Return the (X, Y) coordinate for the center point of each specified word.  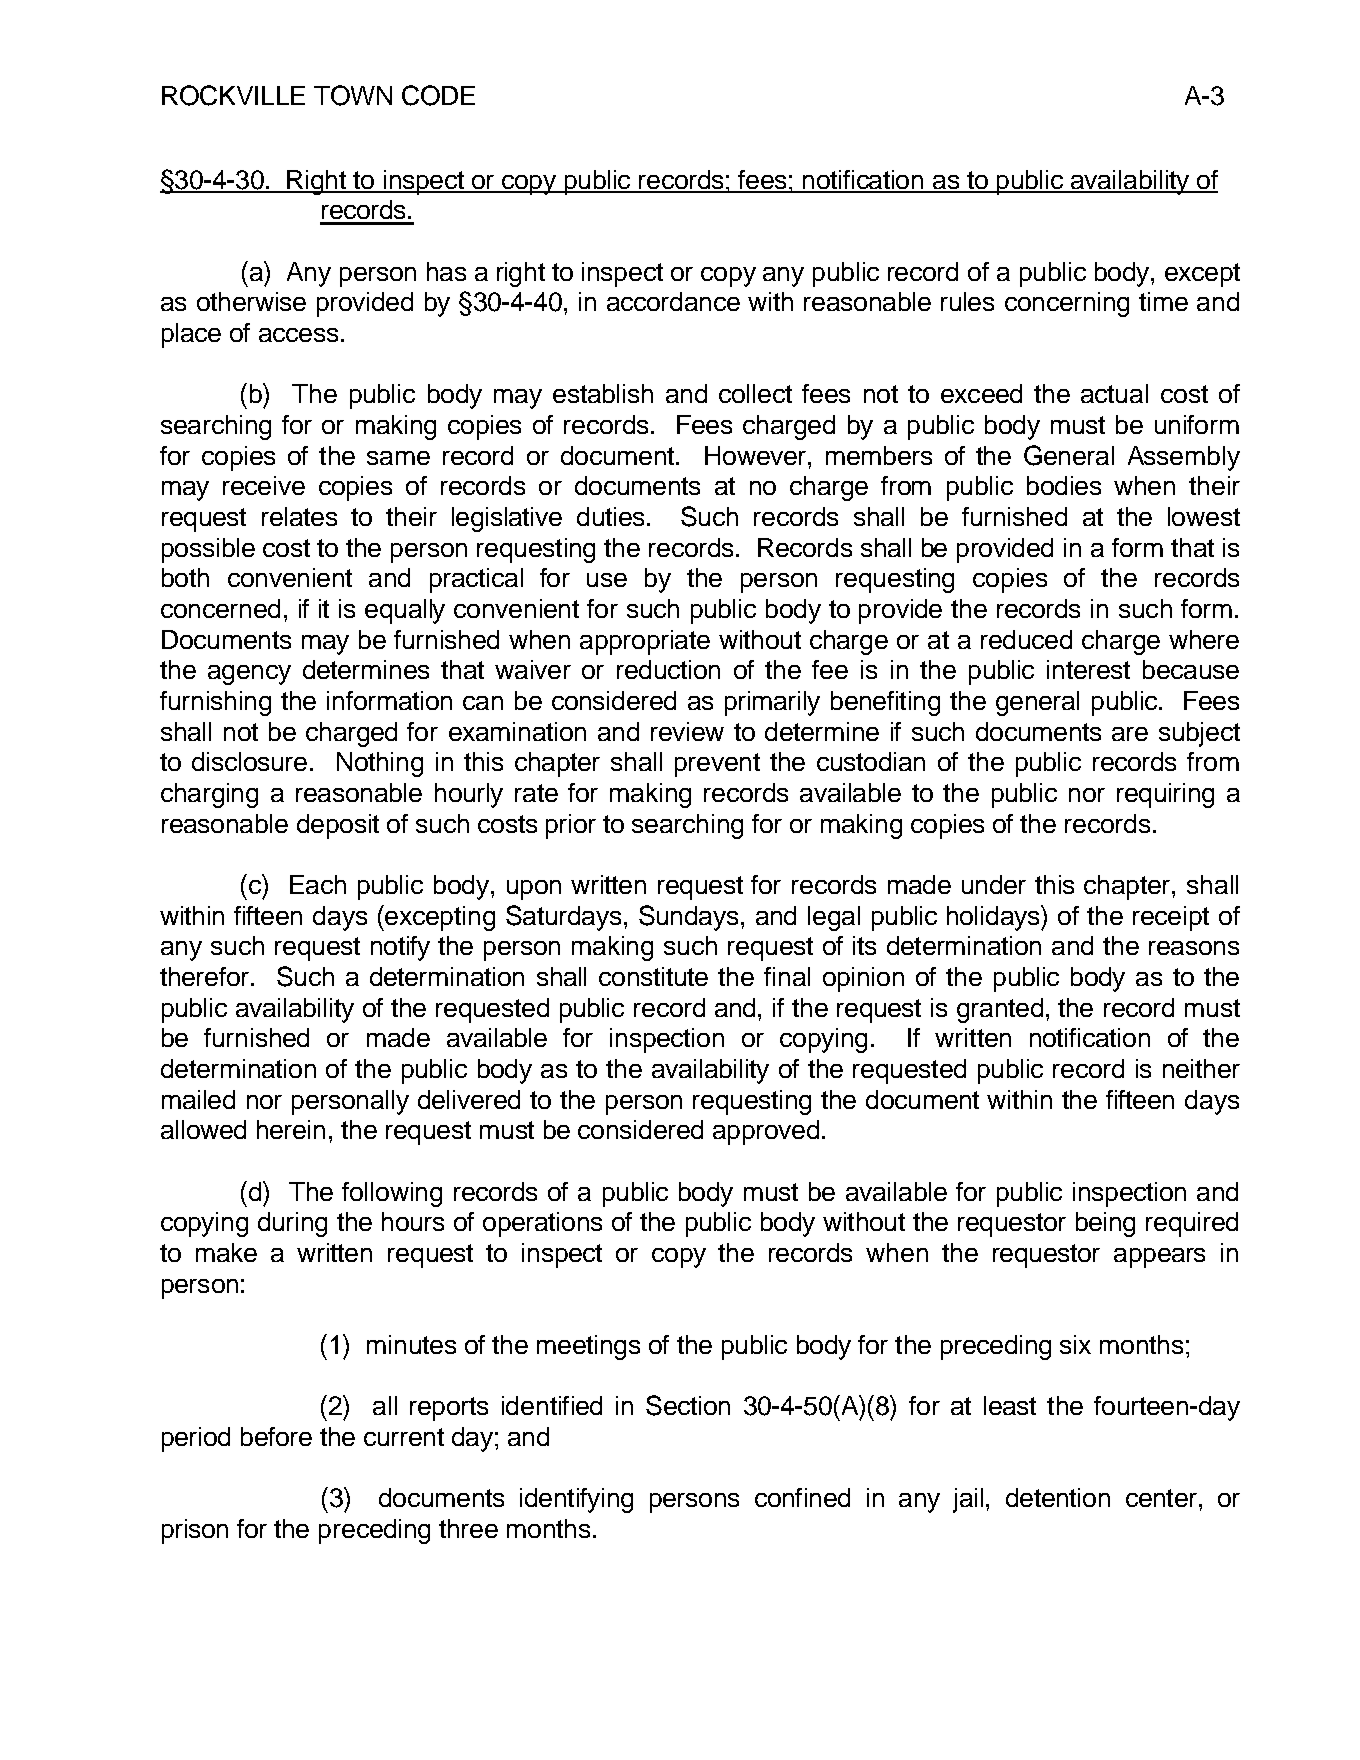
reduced (1026, 639)
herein (291, 1129)
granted (1000, 1010)
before (276, 1436)
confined (802, 1497)
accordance (673, 301)
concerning (1067, 304)
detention (1058, 1497)
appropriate (645, 642)
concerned (220, 608)
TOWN (353, 95)
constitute (653, 976)
